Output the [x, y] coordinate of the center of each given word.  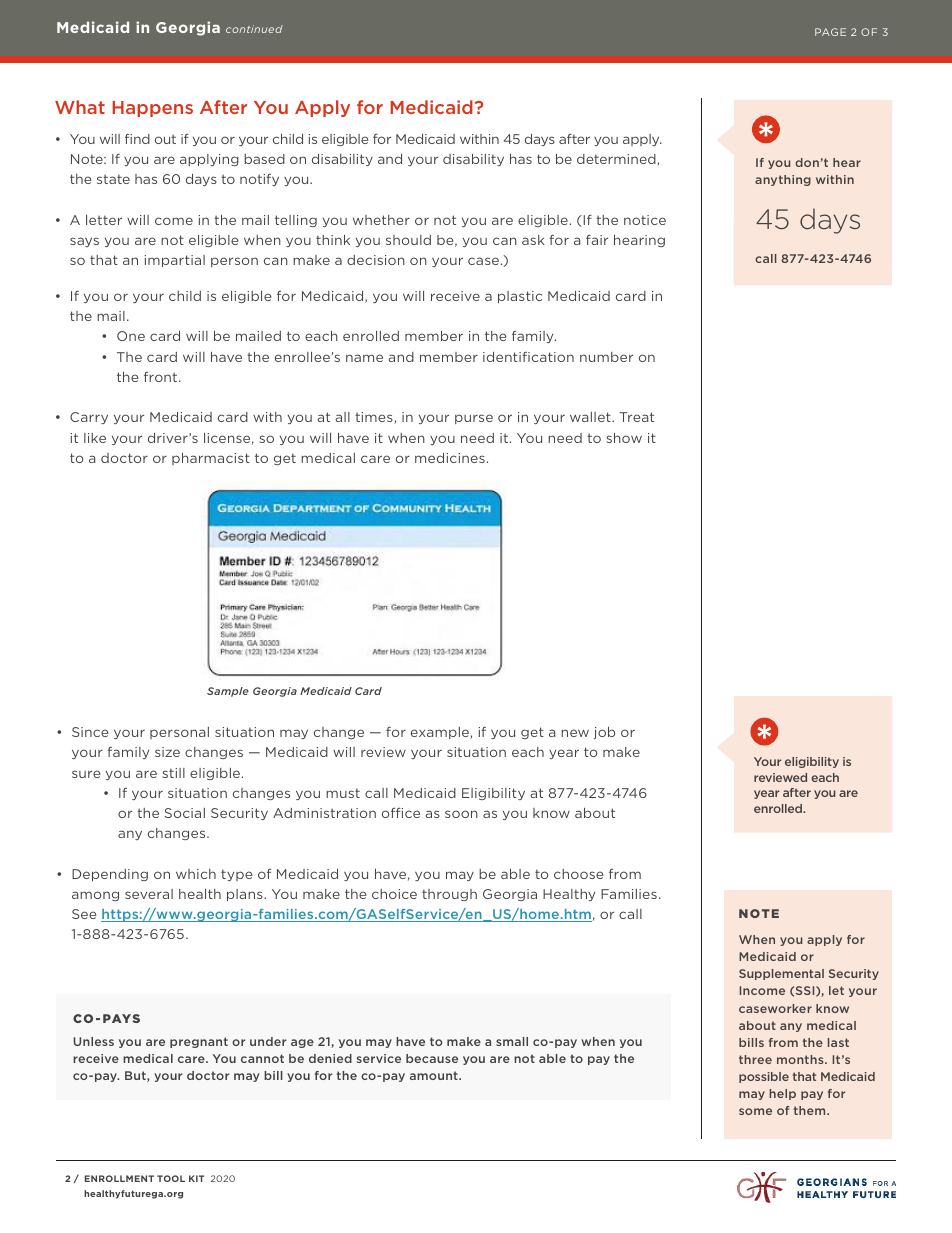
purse [474, 419]
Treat [636, 417]
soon [461, 814]
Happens [152, 109]
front [162, 377]
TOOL [171, 1178]
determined [617, 160]
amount [435, 1075]
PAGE [830, 32]
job [604, 733]
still [174, 773]
